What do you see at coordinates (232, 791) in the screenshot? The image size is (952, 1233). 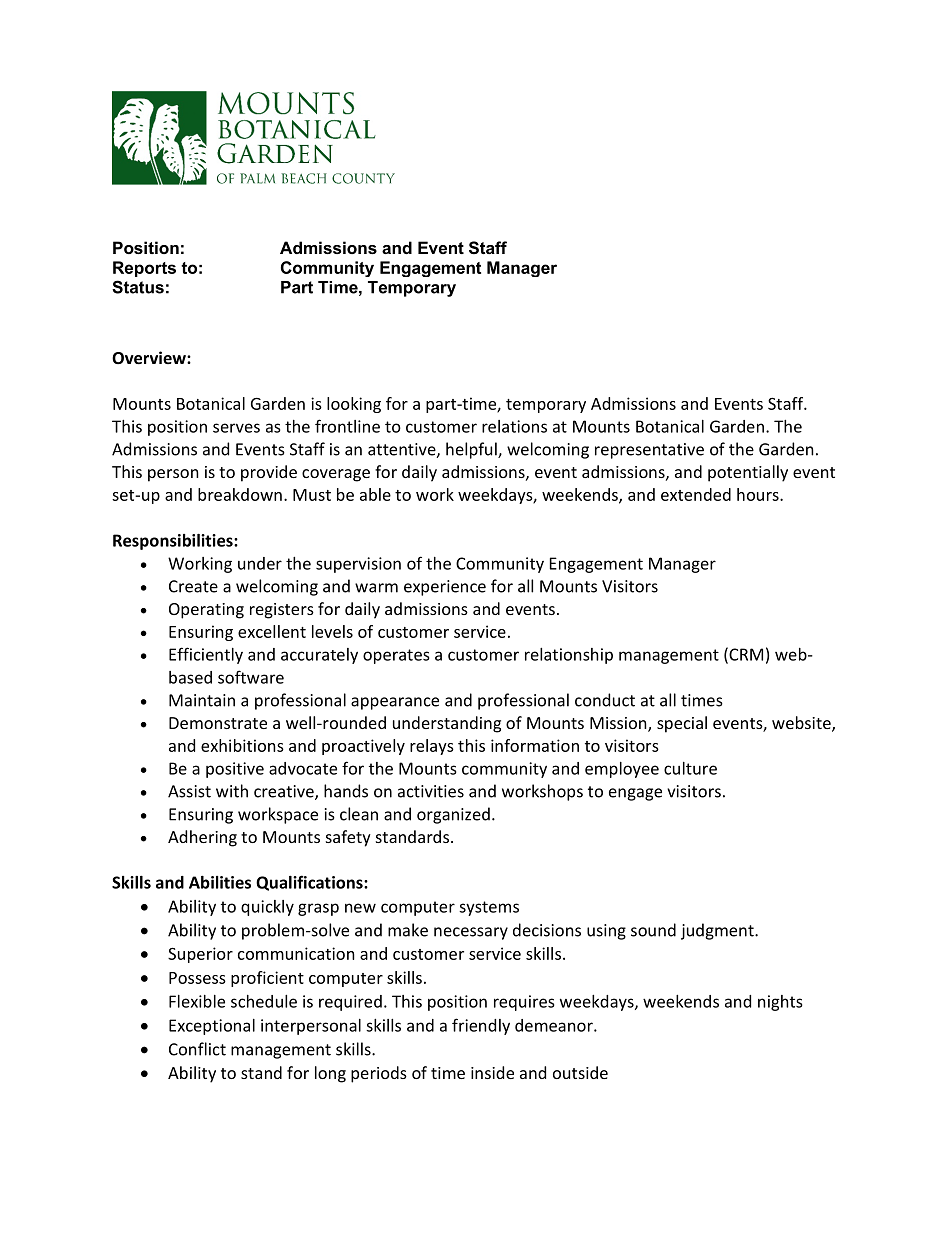 I see `with` at bounding box center [232, 791].
